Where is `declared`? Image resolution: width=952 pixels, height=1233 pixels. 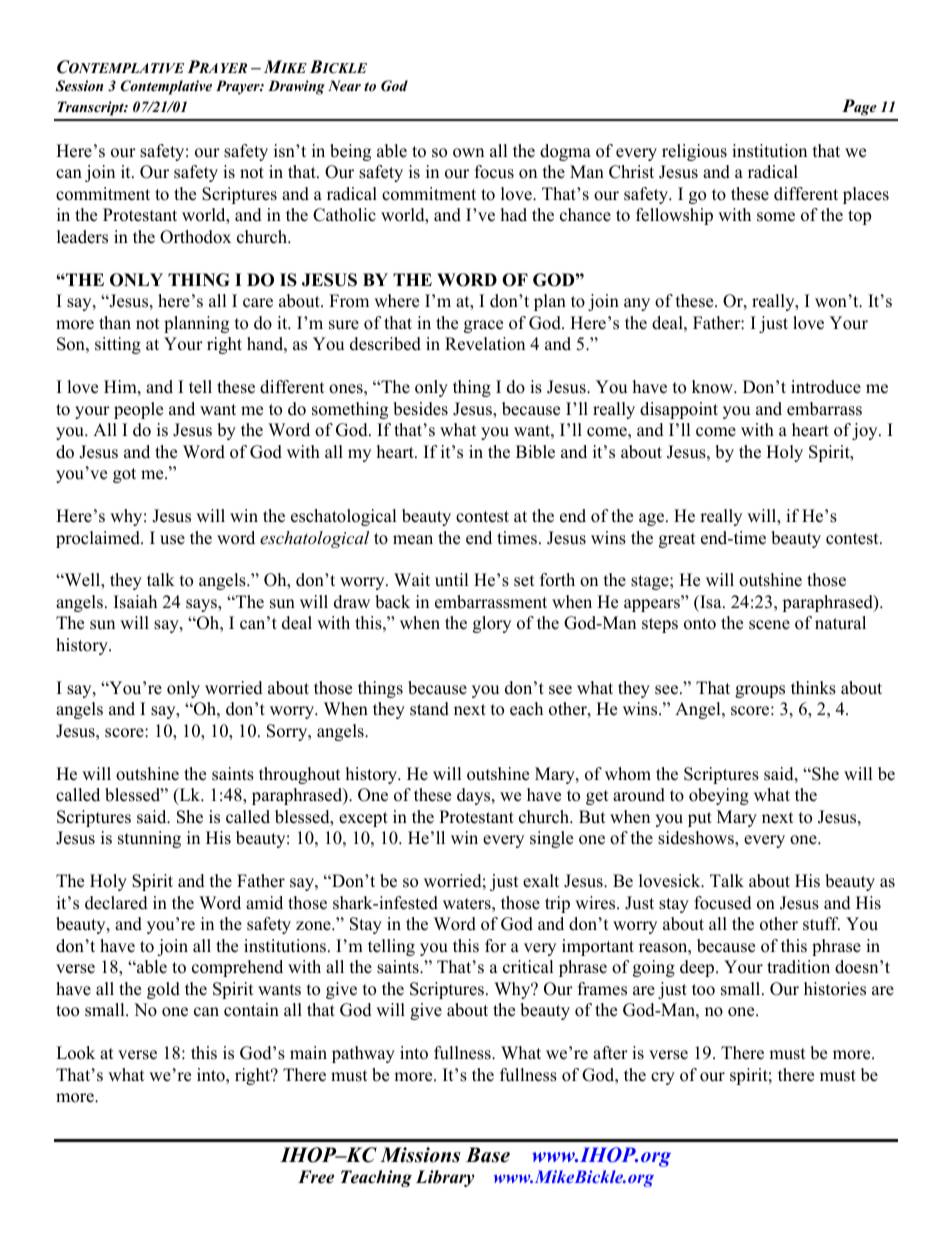 declared is located at coordinates (116, 903).
